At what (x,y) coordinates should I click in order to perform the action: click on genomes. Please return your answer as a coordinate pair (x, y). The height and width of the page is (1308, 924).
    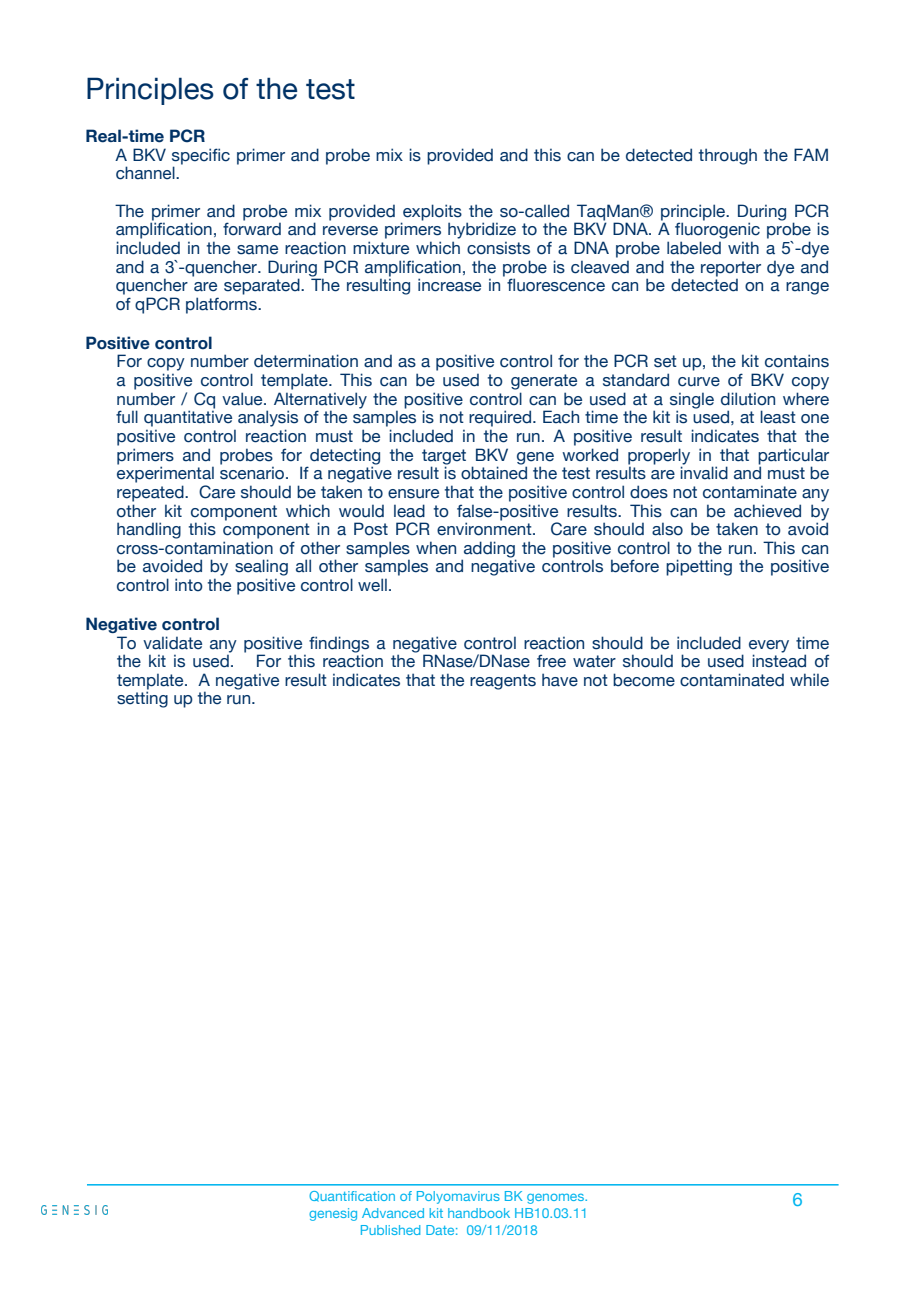
    Looking at the image, I should click on (556, 1199).
